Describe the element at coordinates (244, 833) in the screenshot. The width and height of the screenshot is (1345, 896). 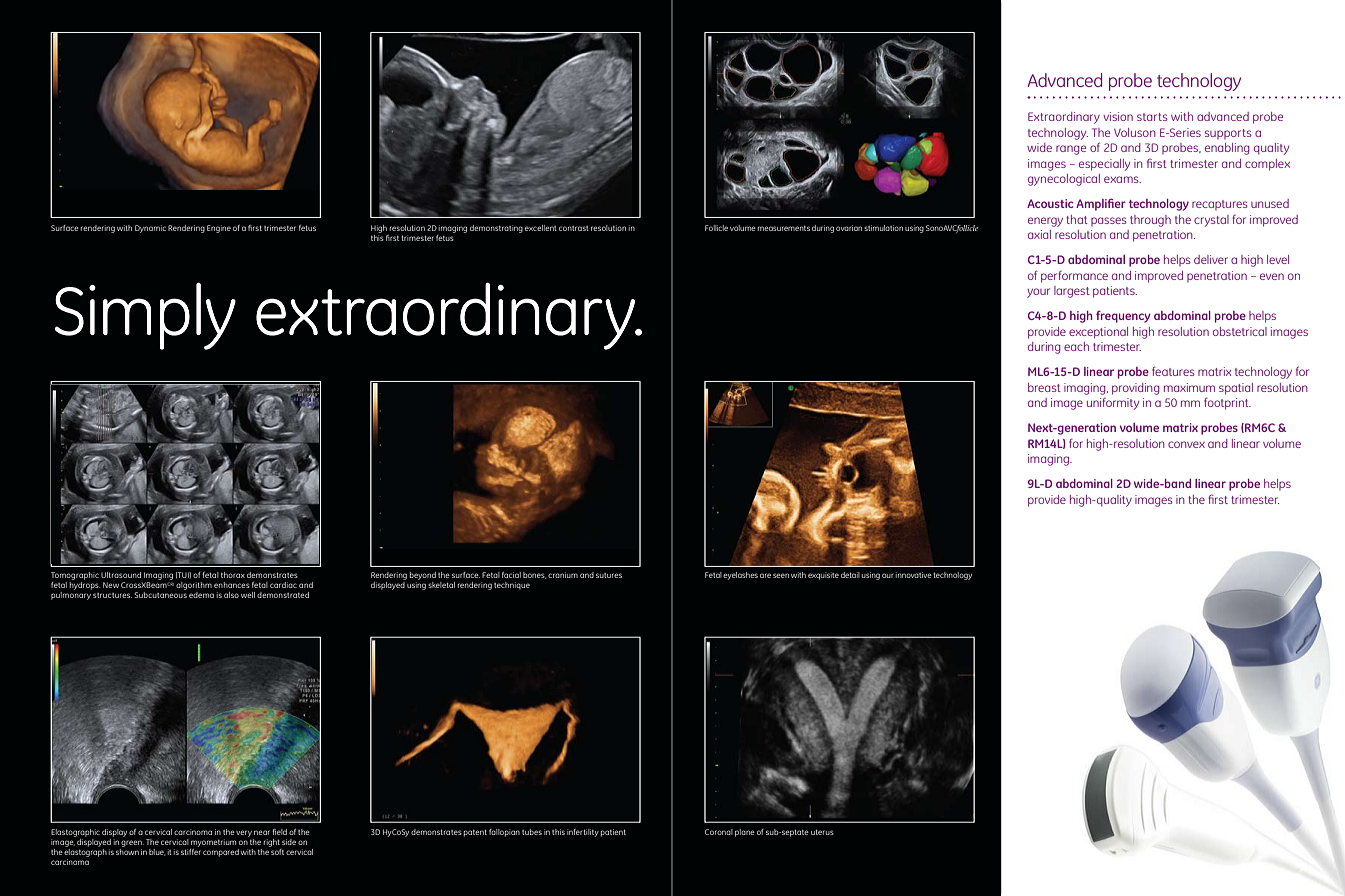
I see `very` at that location.
